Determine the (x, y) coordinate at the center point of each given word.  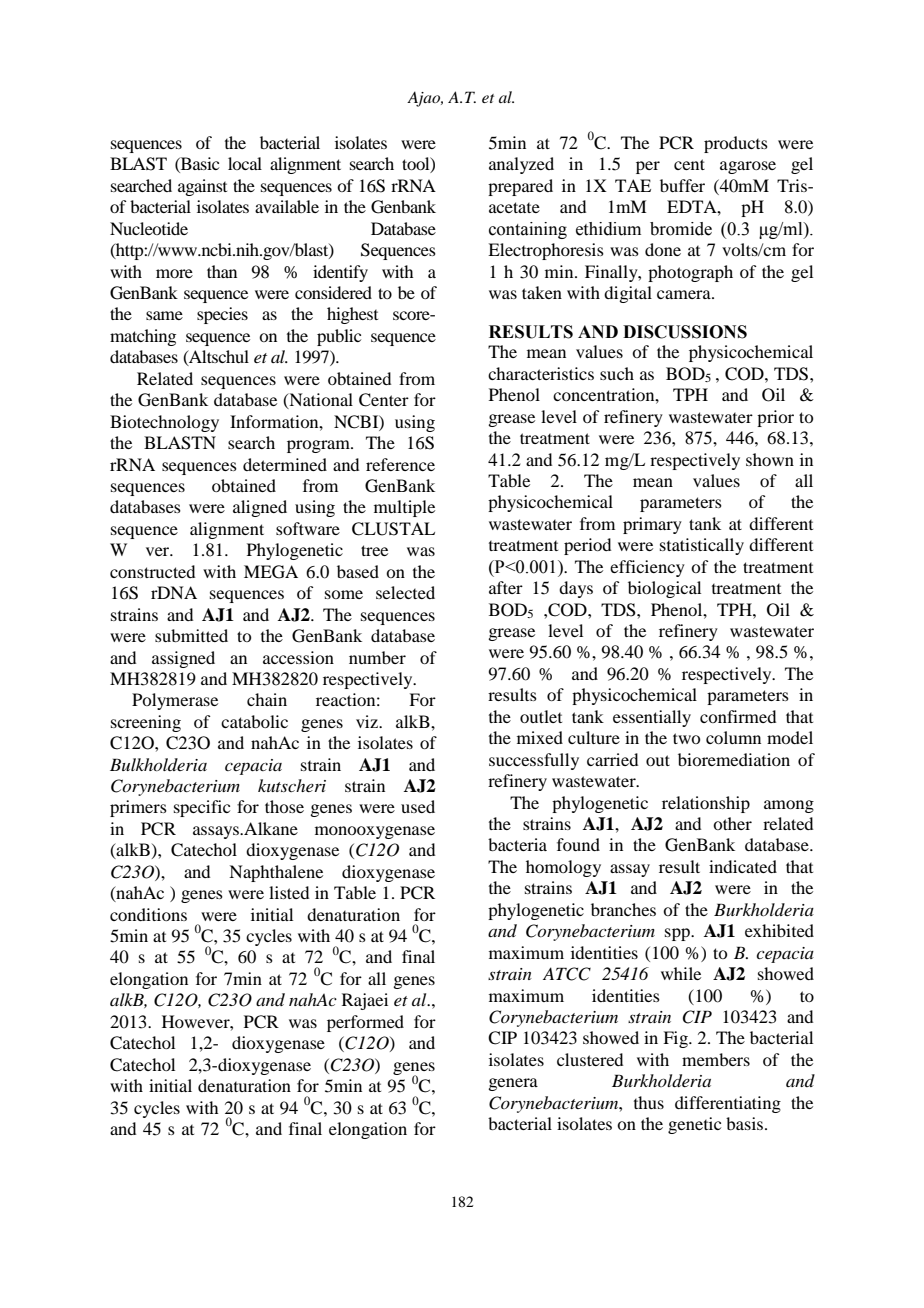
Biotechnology (164, 423)
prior (775, 418)
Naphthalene (276, 873)
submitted (191, 635)
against (202, 187)
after (506, 587)
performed (365, 1023)
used (418, 806)
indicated (743, 866)
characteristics (541, 373)
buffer (682, 185)
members (716, 1059)
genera (513, 1084)
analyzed (521, 165)
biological (664, 589)
